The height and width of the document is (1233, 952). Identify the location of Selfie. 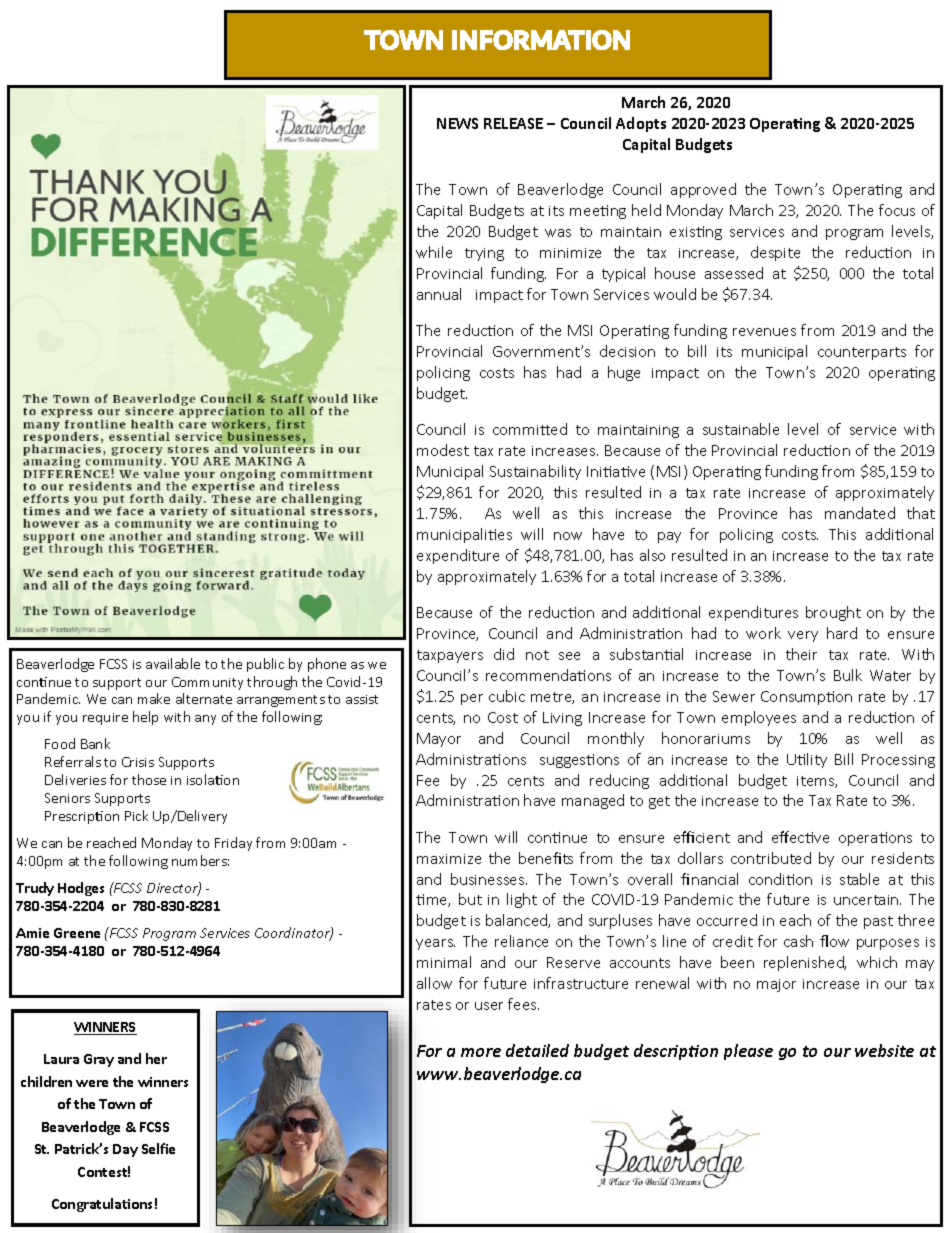
(158, 1148).
